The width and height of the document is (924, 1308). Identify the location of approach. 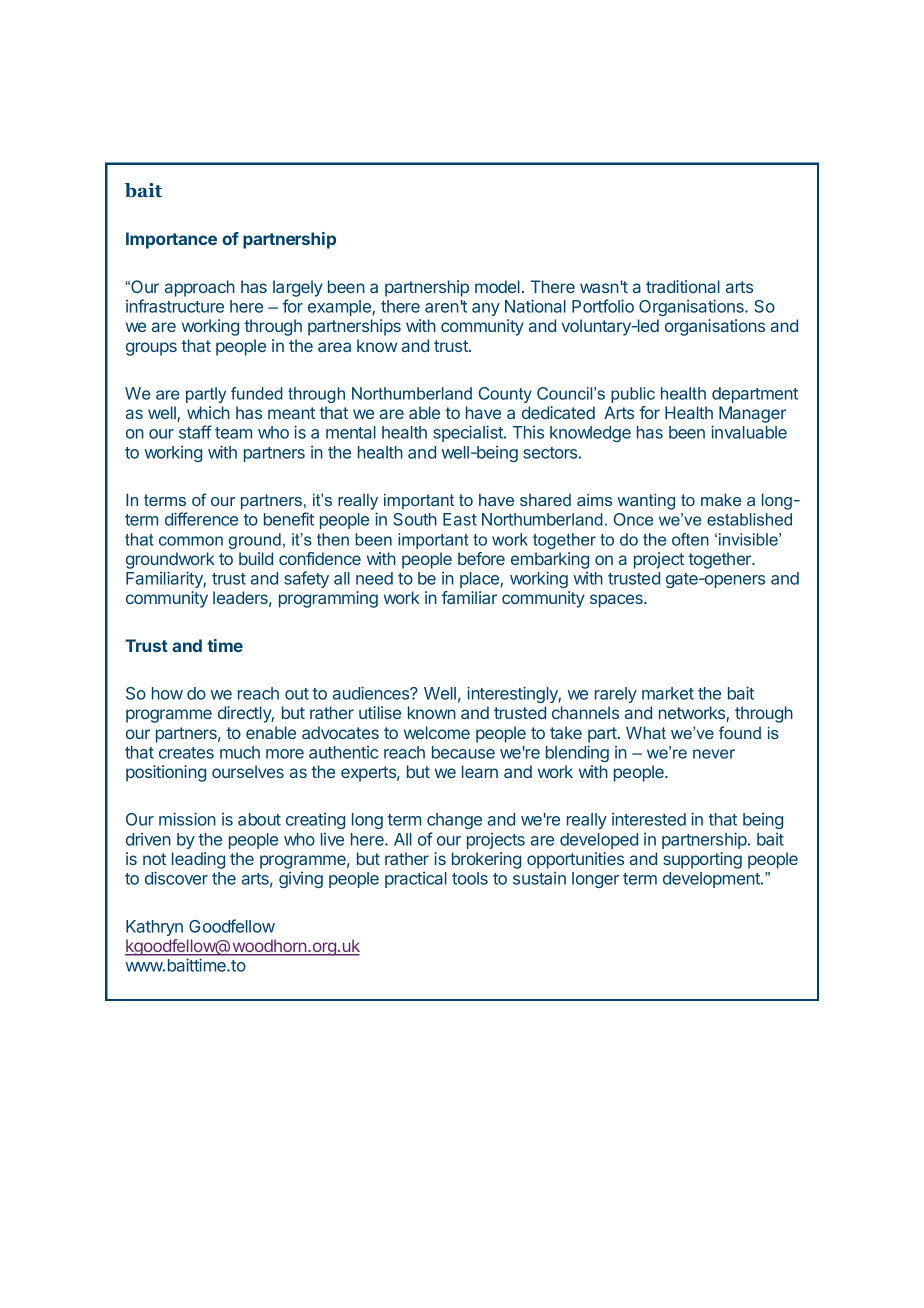
(200, 288).
